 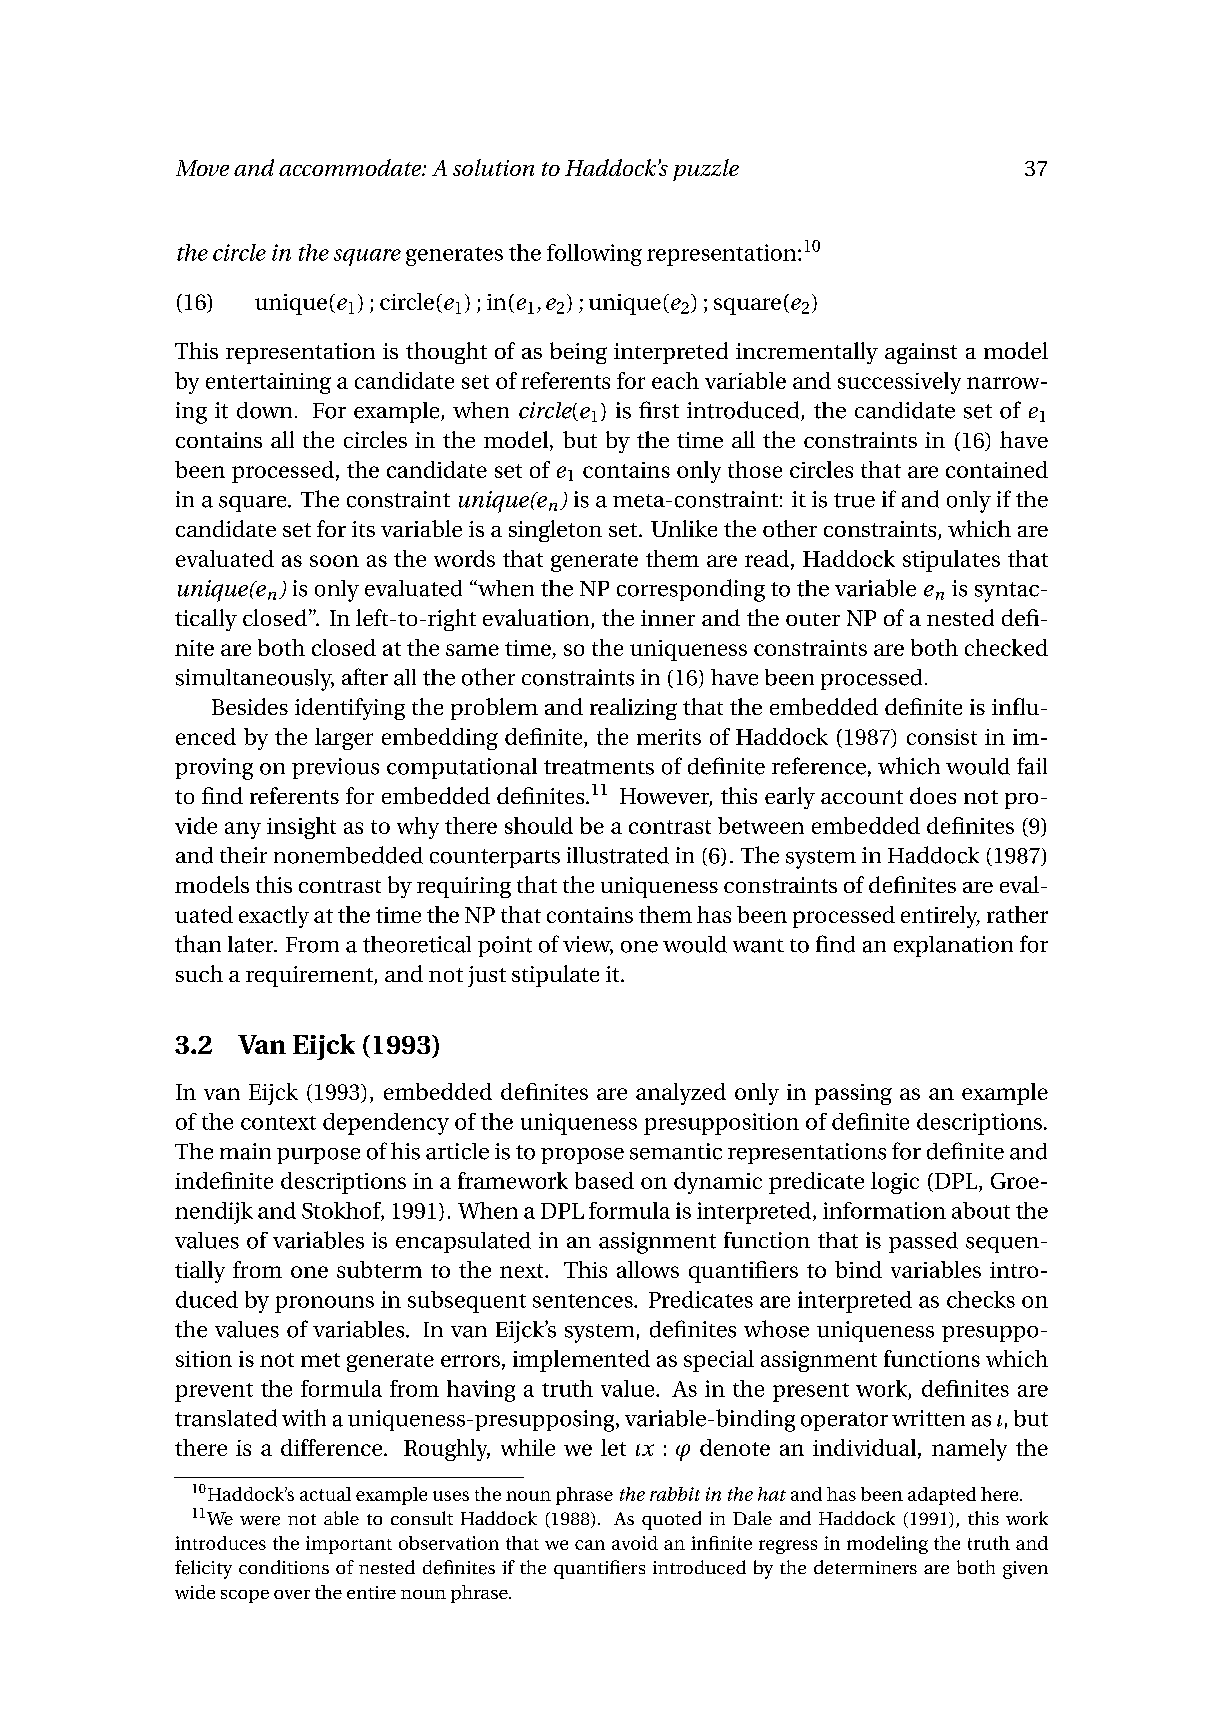 What do you see at coordinates (582, 1156) in the screenshot?
I see `propose` at bounding box center [582, 1156].
